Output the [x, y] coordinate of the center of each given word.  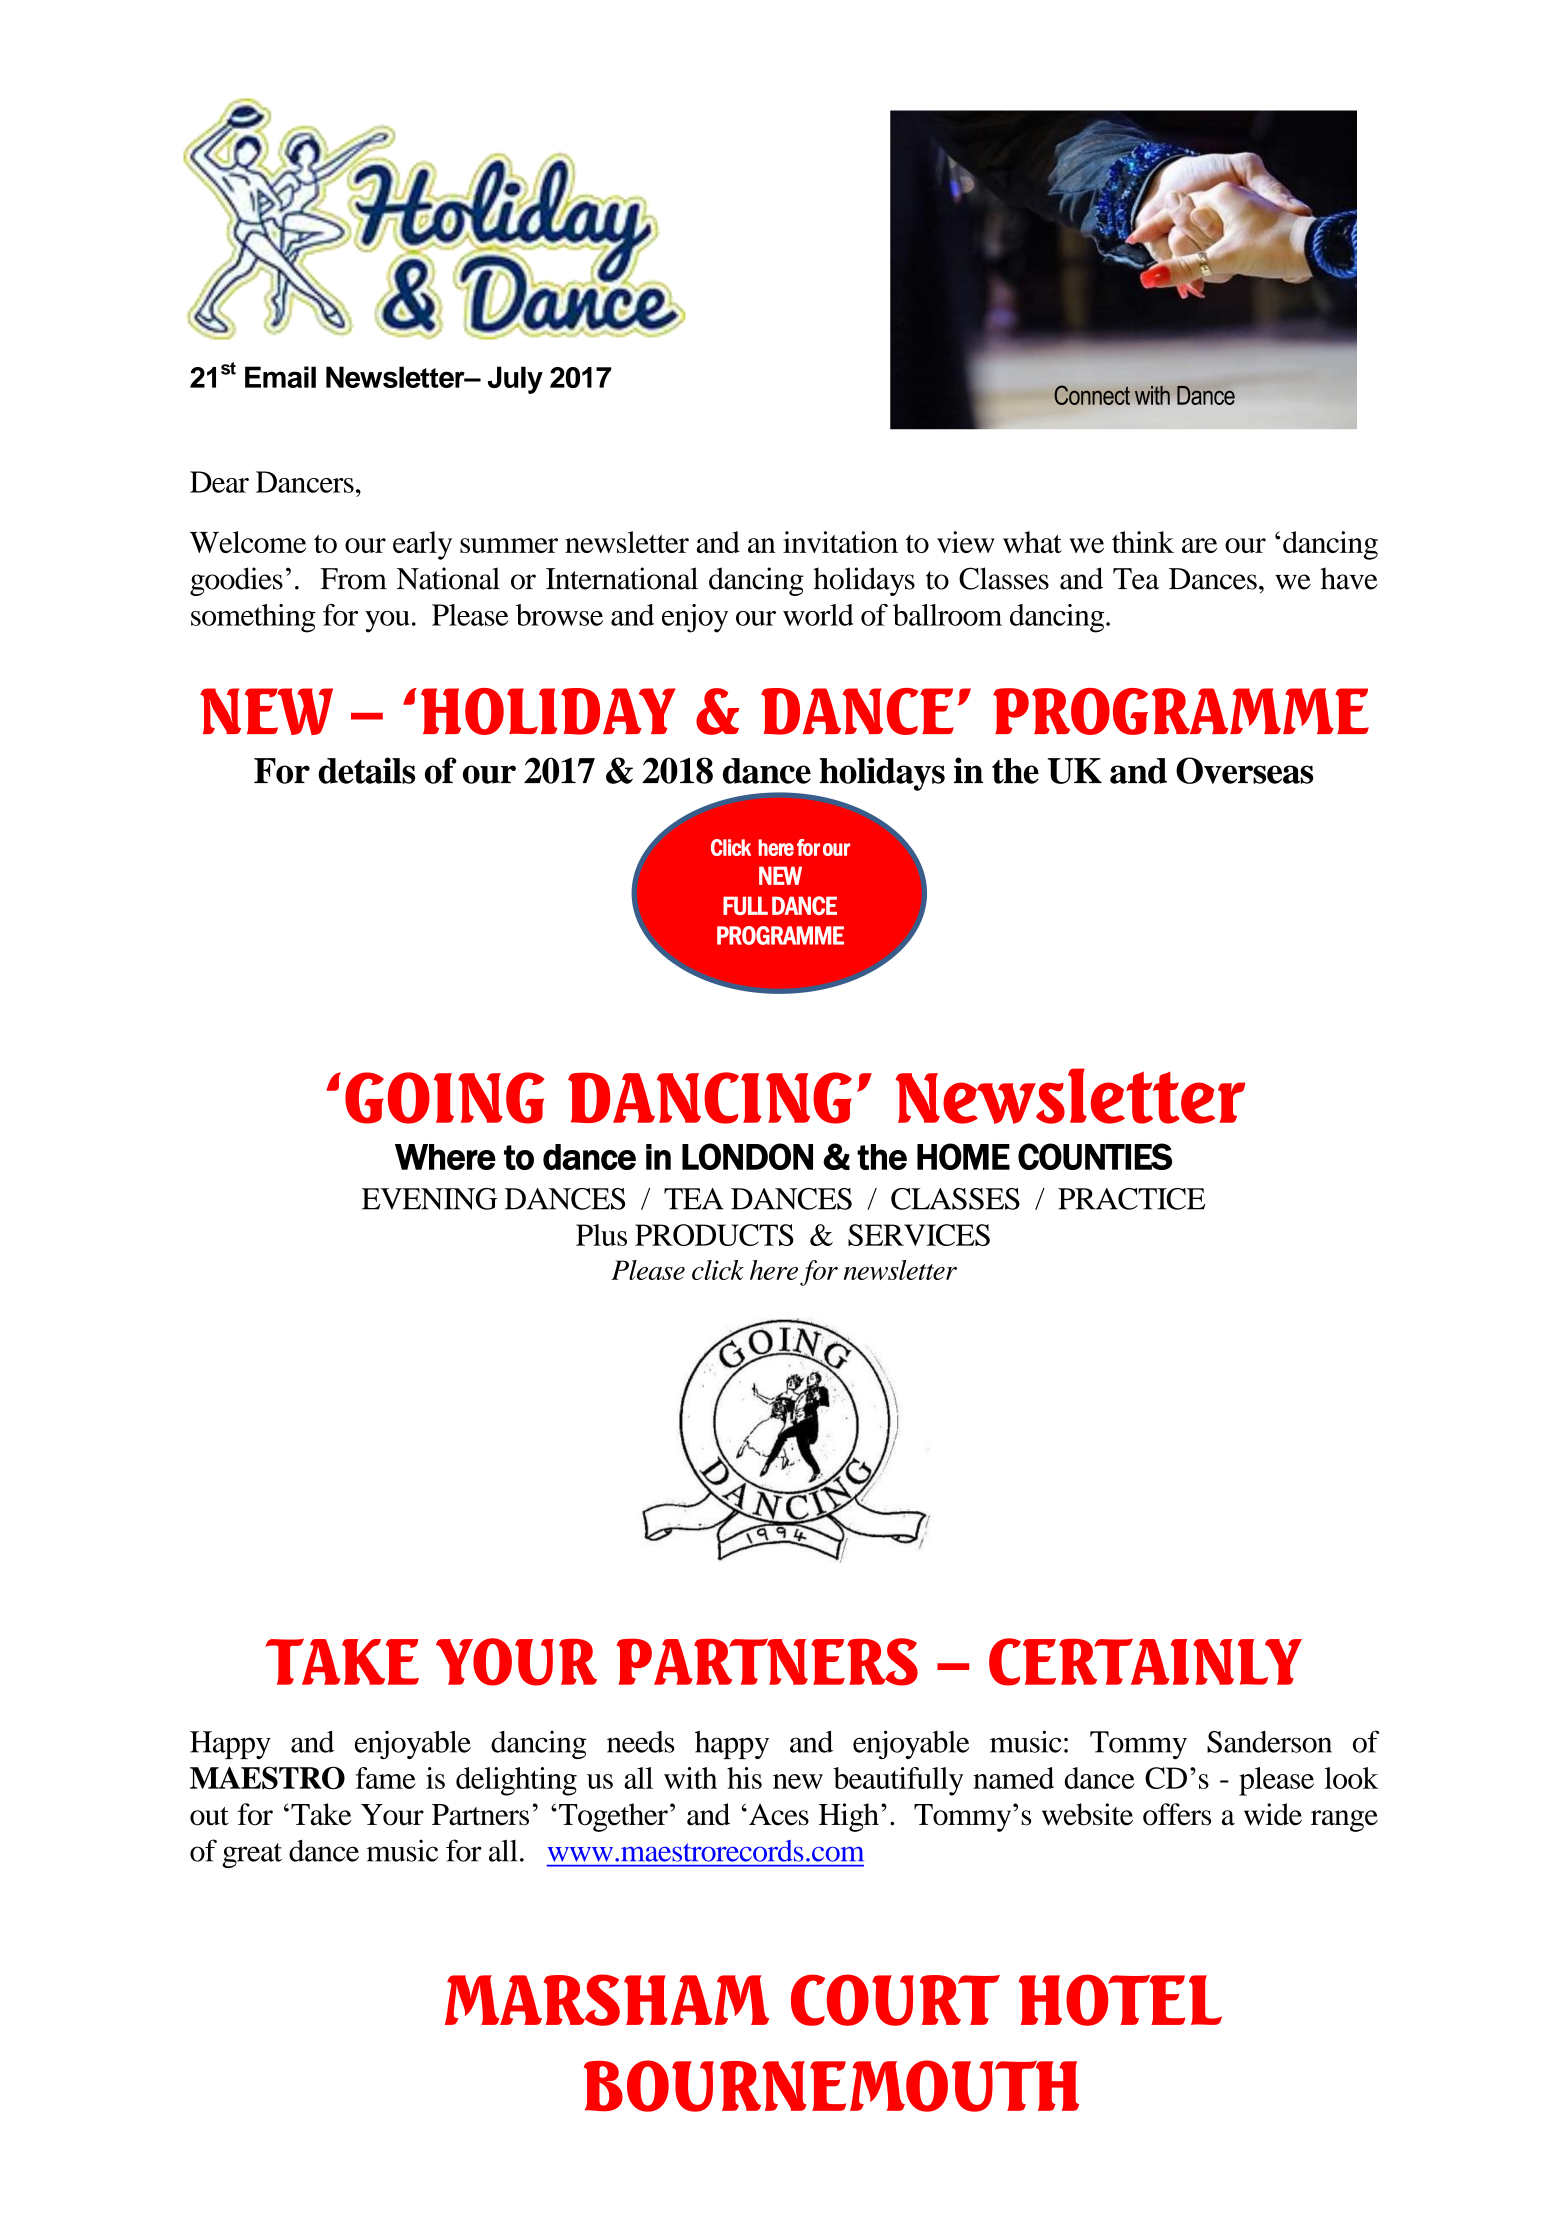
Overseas [1244, 770]
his [744, 1778]
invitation [840, 542]
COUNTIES [1095, 1156]
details [366, 770]
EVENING [429, 1199]
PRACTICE [1131, 1199]
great [252, 1855]
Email [280, 377]
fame [386, 1778]
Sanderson [1269, 1742]
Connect [1092, 395]
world [818, 615]
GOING [444, 1098]
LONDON [747, 1156]
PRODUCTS [714, 1235]
